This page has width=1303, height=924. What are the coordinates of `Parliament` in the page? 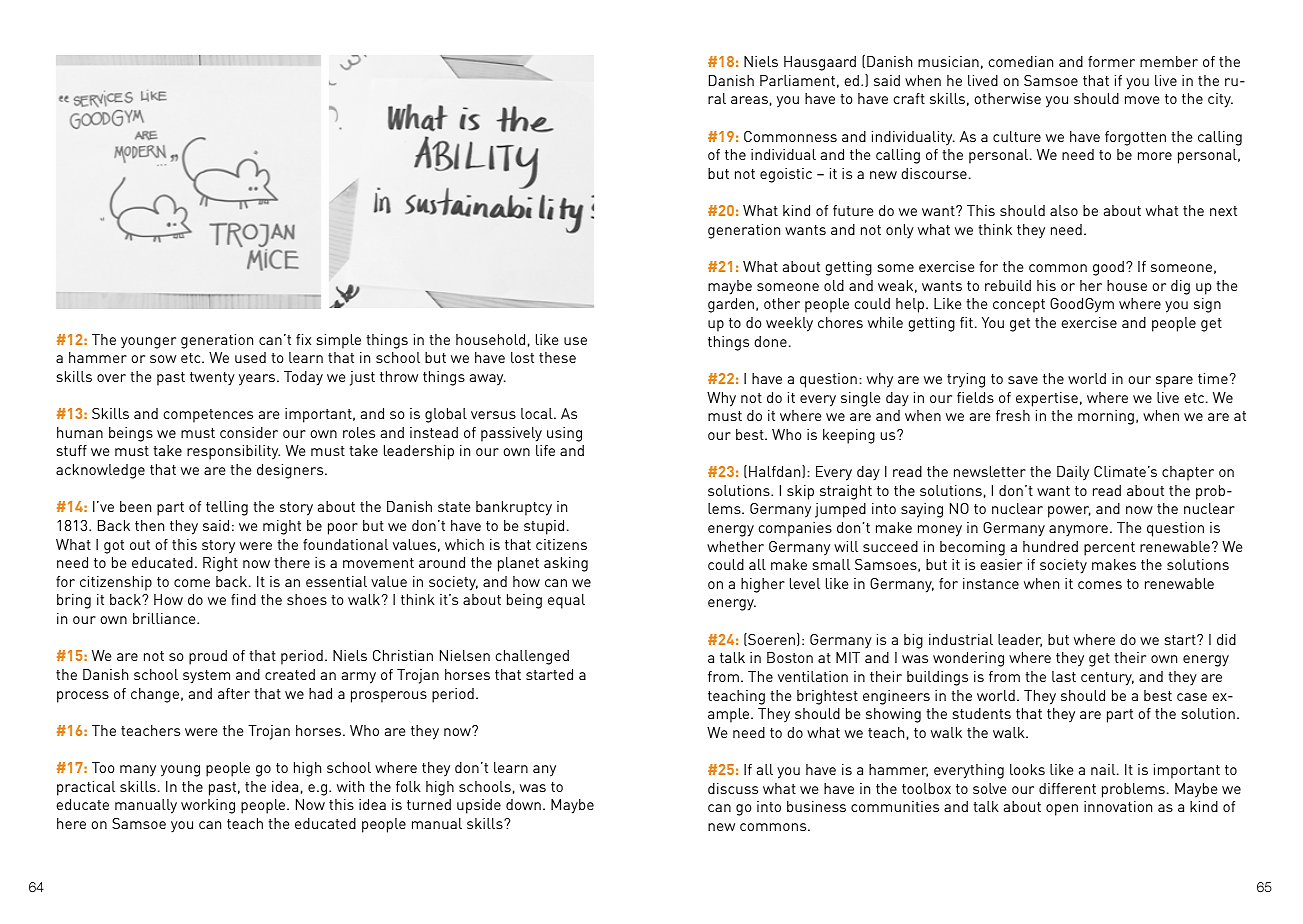 It's located at (797, 80).
